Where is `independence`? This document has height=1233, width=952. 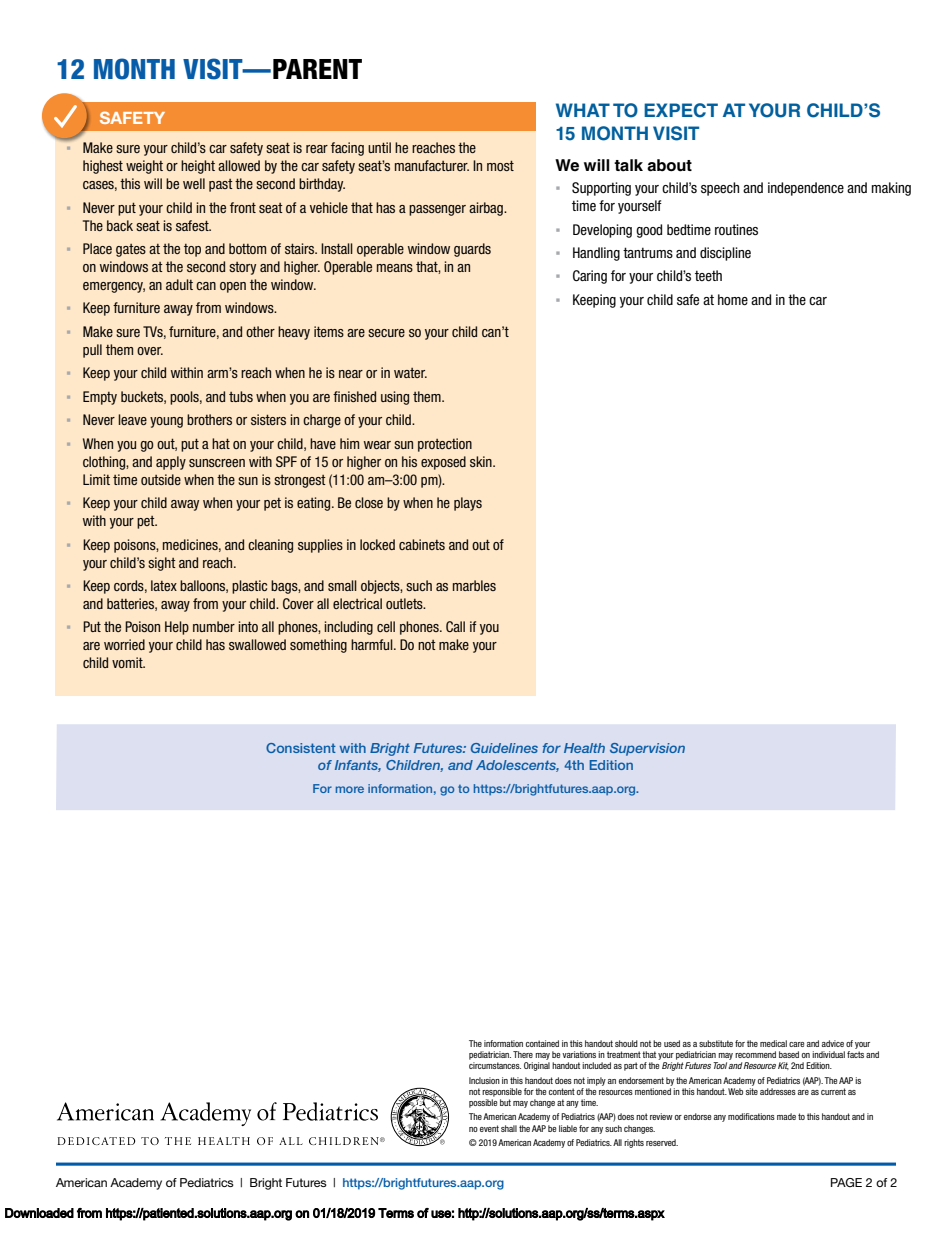
independence is located at coordinates (806, 189).
